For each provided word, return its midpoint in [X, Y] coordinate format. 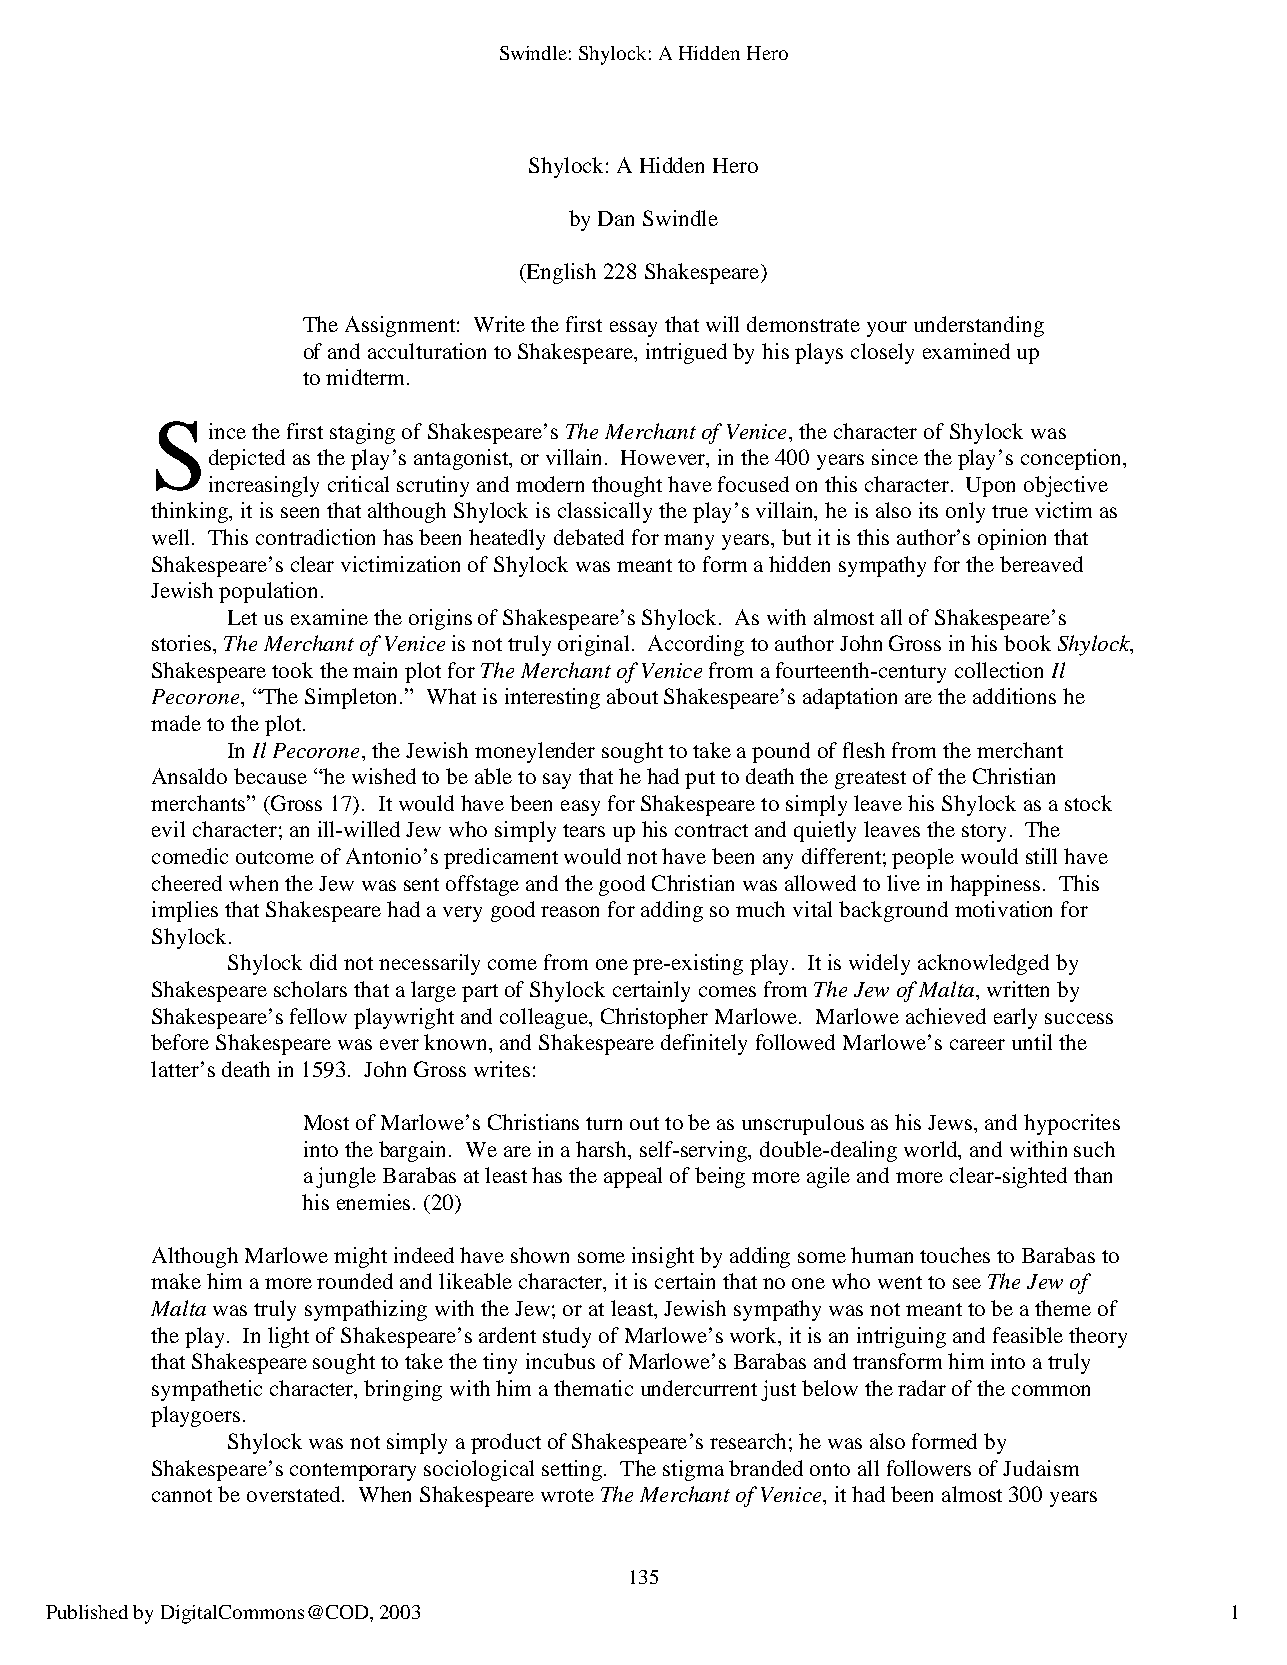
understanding [979, 326]
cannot [182, 1495]
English [560, 273]
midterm [365, 377]
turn [604, 1123]
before [180, 1042]
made [176, 723]
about [632, 696]
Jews [951, 1122]
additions [1014, 696]
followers [929, 1468]
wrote [567, 1495]
